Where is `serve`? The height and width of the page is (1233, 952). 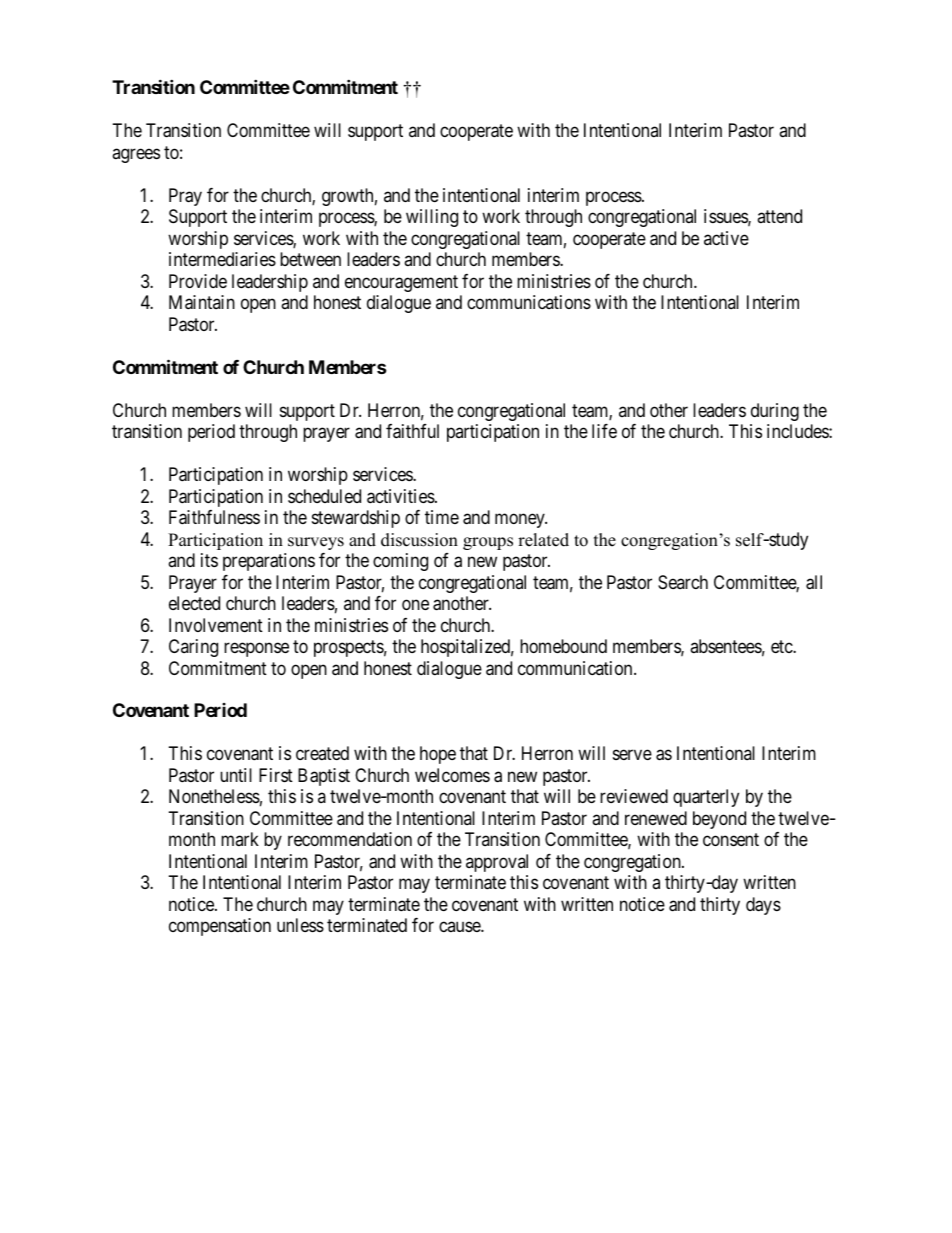
serve is located at coordinates (632, 755).
